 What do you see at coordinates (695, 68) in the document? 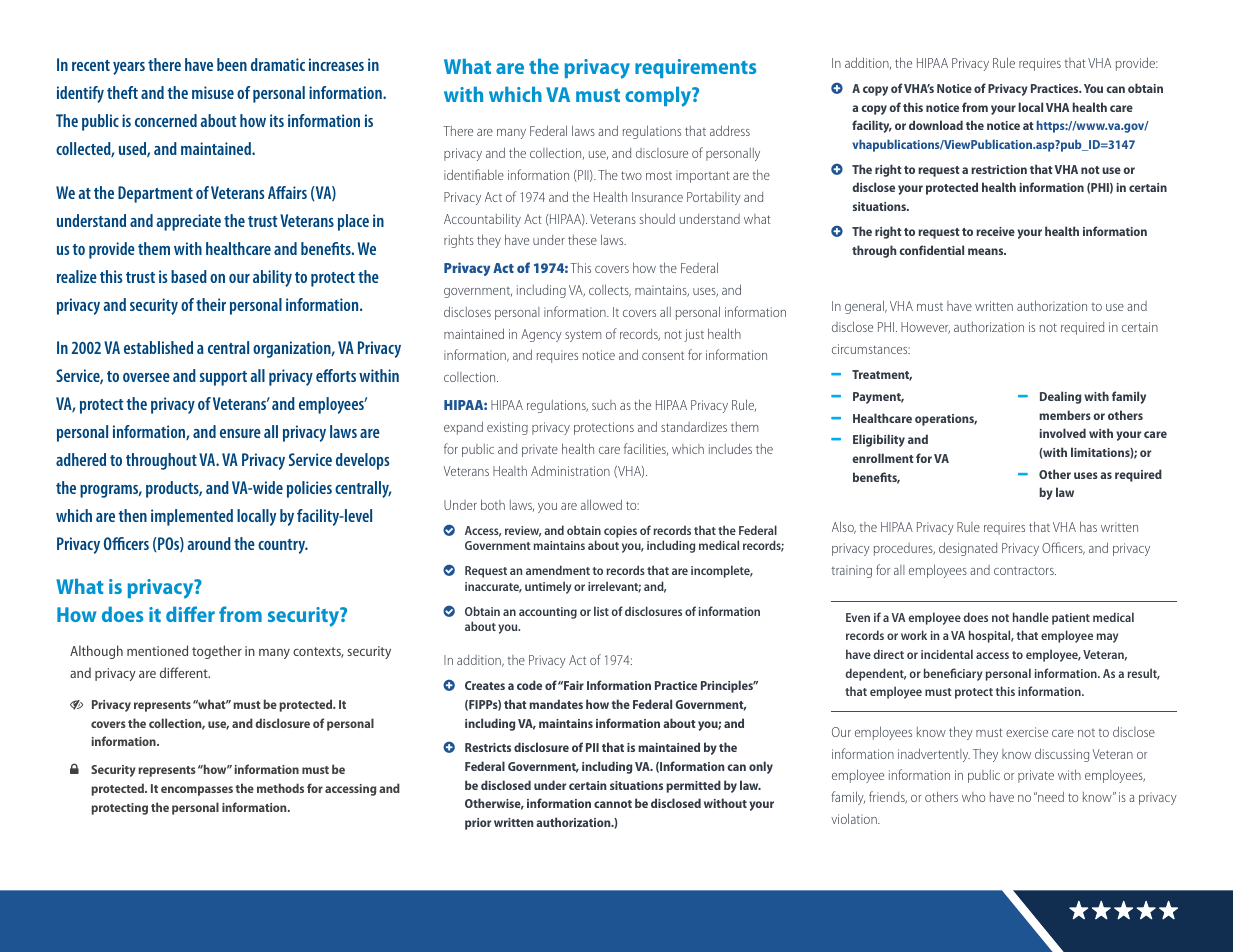
I see `requirements` at bounding box center [695, 68].
